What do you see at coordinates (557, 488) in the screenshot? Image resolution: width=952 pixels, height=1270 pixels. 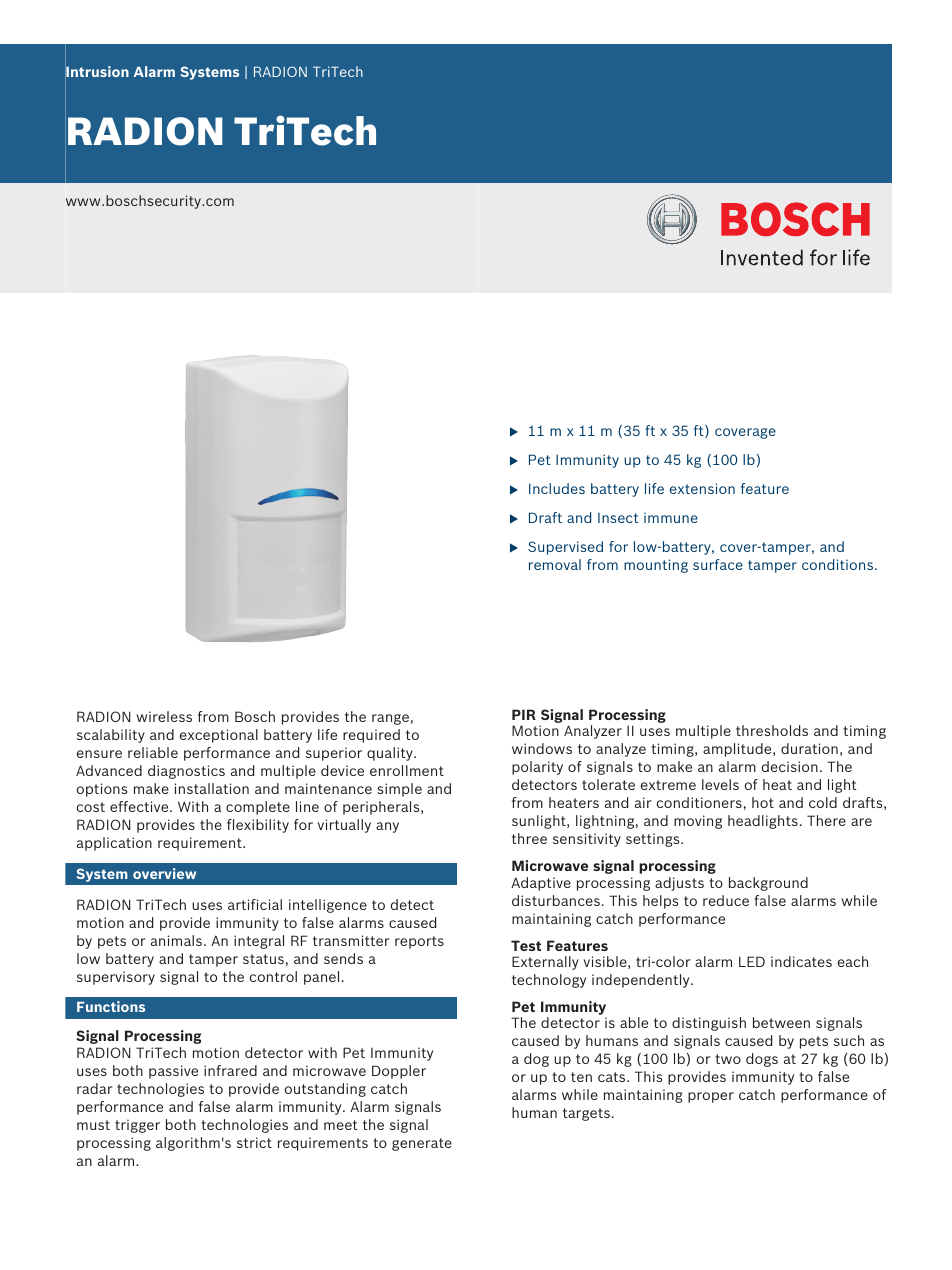 I see `Includes` at bounding box center [557, 488].
